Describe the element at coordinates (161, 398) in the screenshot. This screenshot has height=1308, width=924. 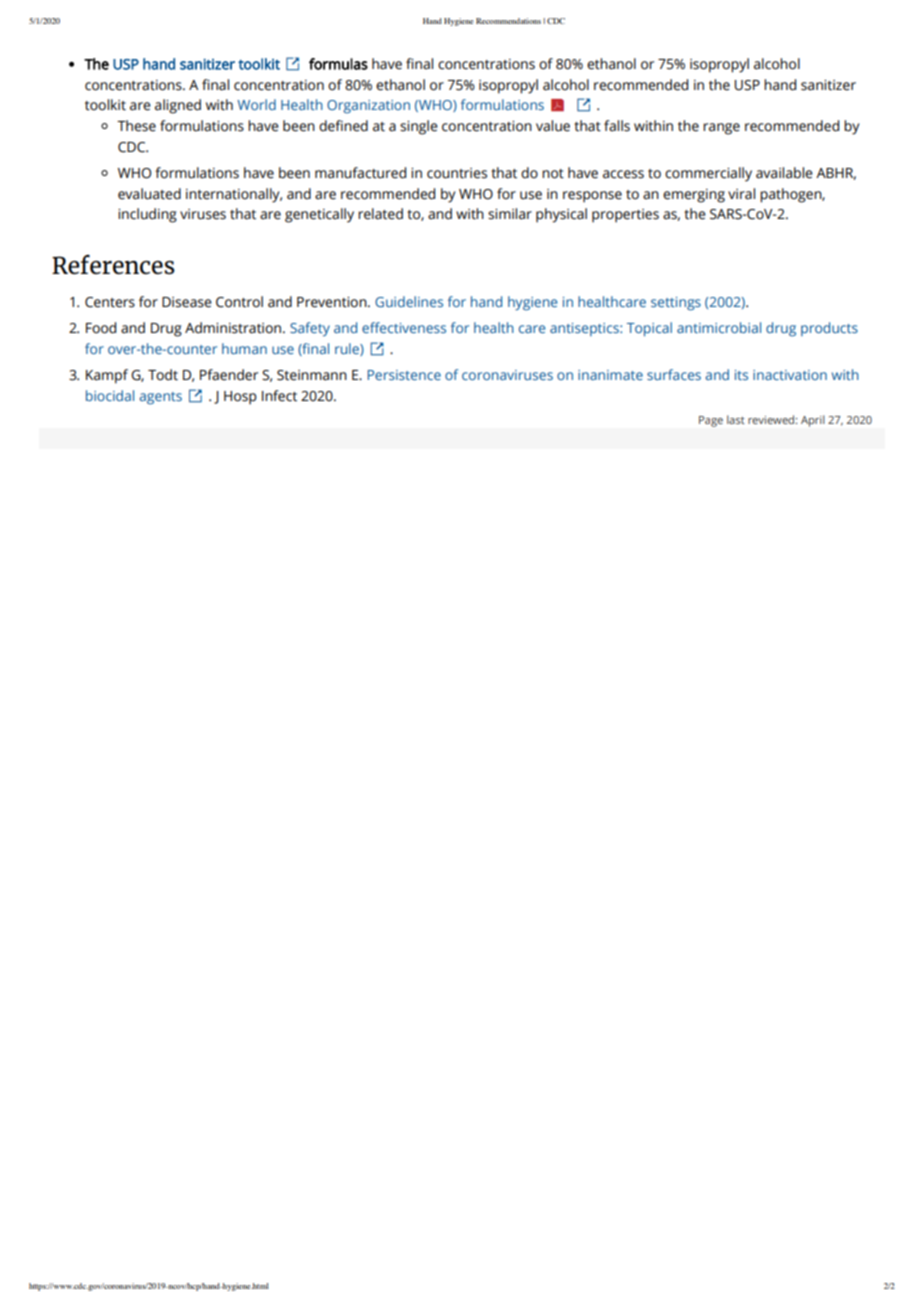
I see `agents` at that location.
